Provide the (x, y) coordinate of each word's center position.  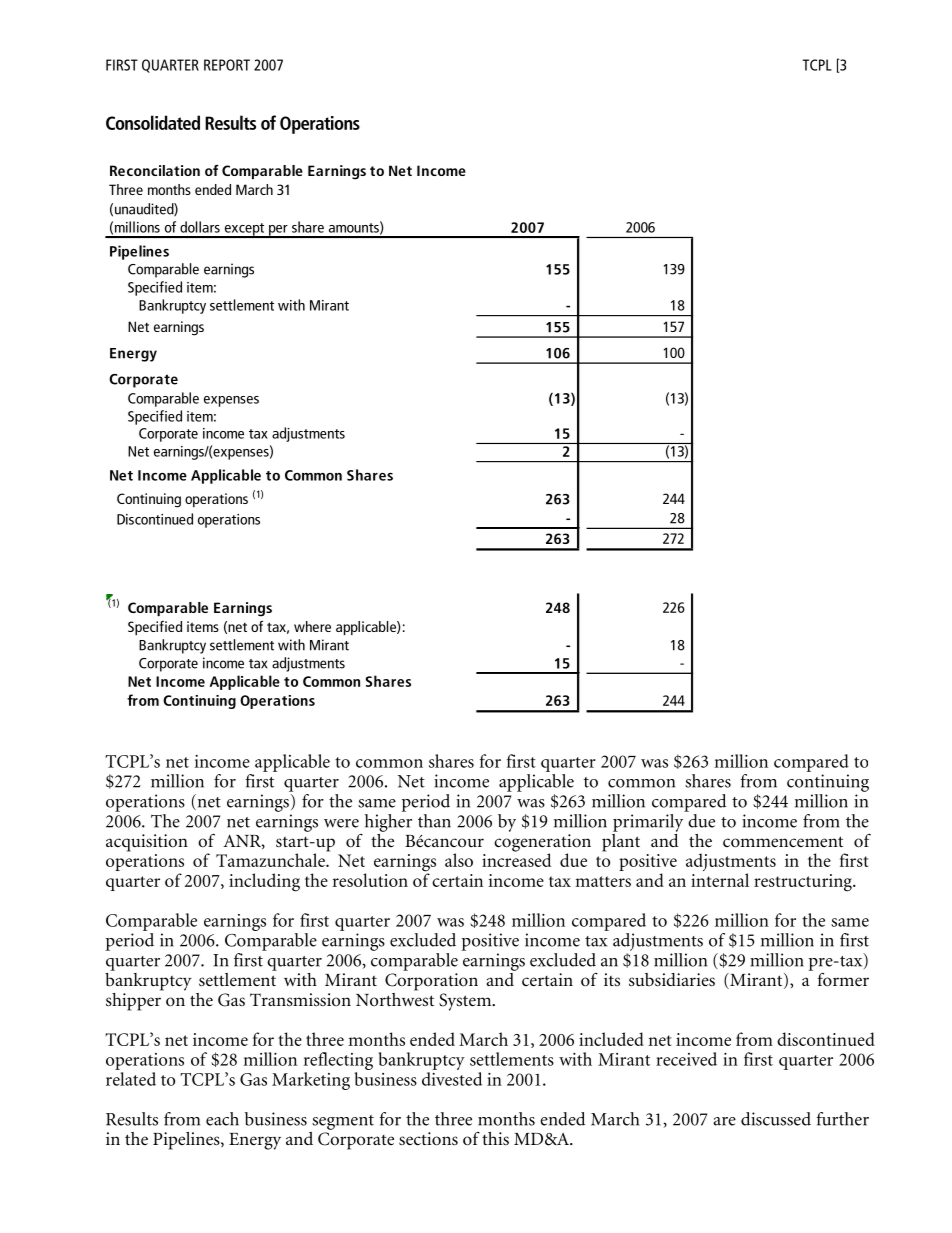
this (495, 1138)
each (222, 1119)
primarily (649, 821)
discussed (776, 1119)
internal (720, 880)
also (459, 860)
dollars (200, 227)
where (312, 626)
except (244, 230)
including (264, 882)
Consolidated (153, 122)
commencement (783, 842)
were (341, 823)
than (434, 821)
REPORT (227, 65)
